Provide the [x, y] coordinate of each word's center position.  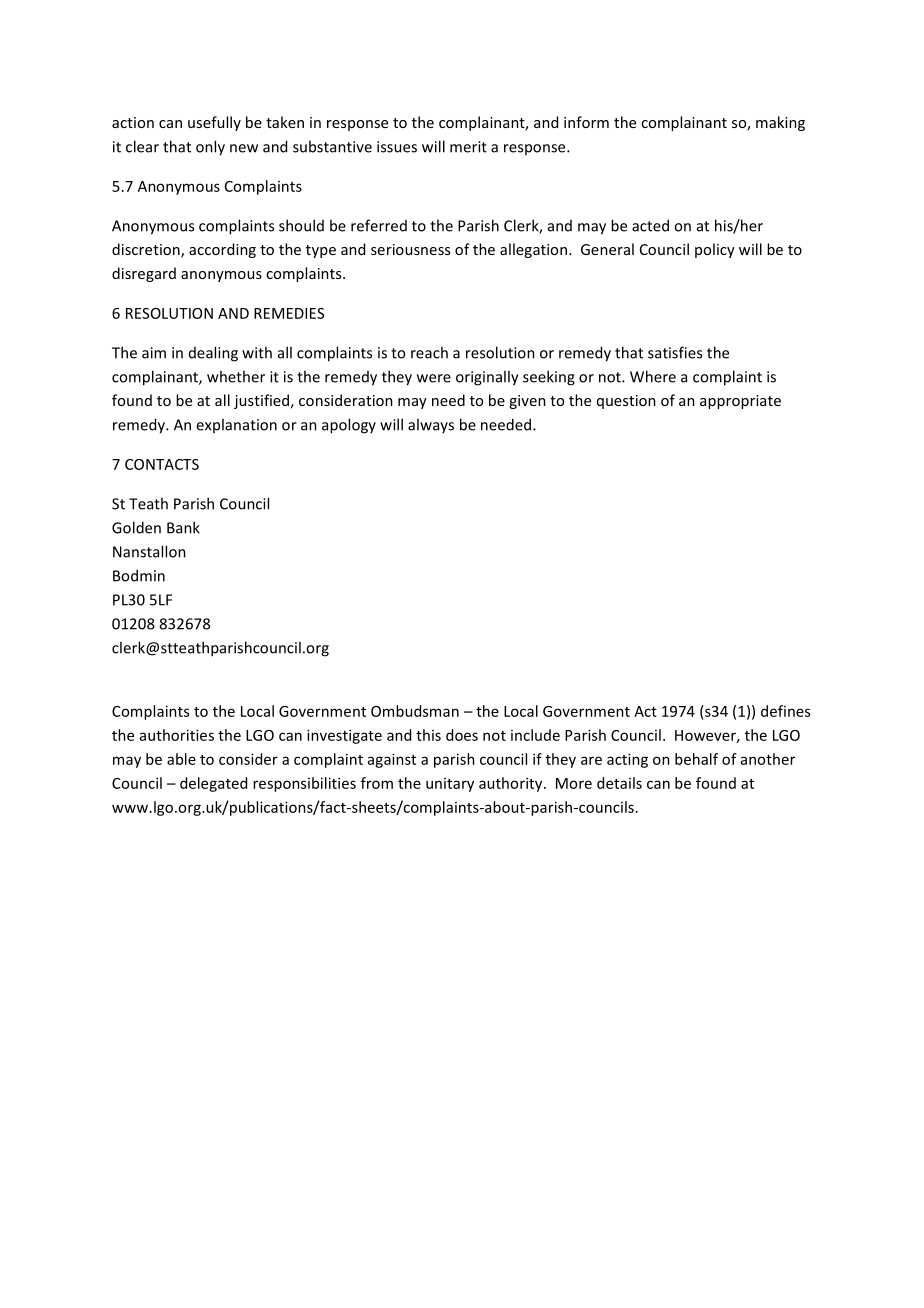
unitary [450, 785]
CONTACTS [162, 464]
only [210, 148]
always [431, 425]
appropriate [740, 402]
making [780, 123]
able [181, 759]
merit [468, 147]
